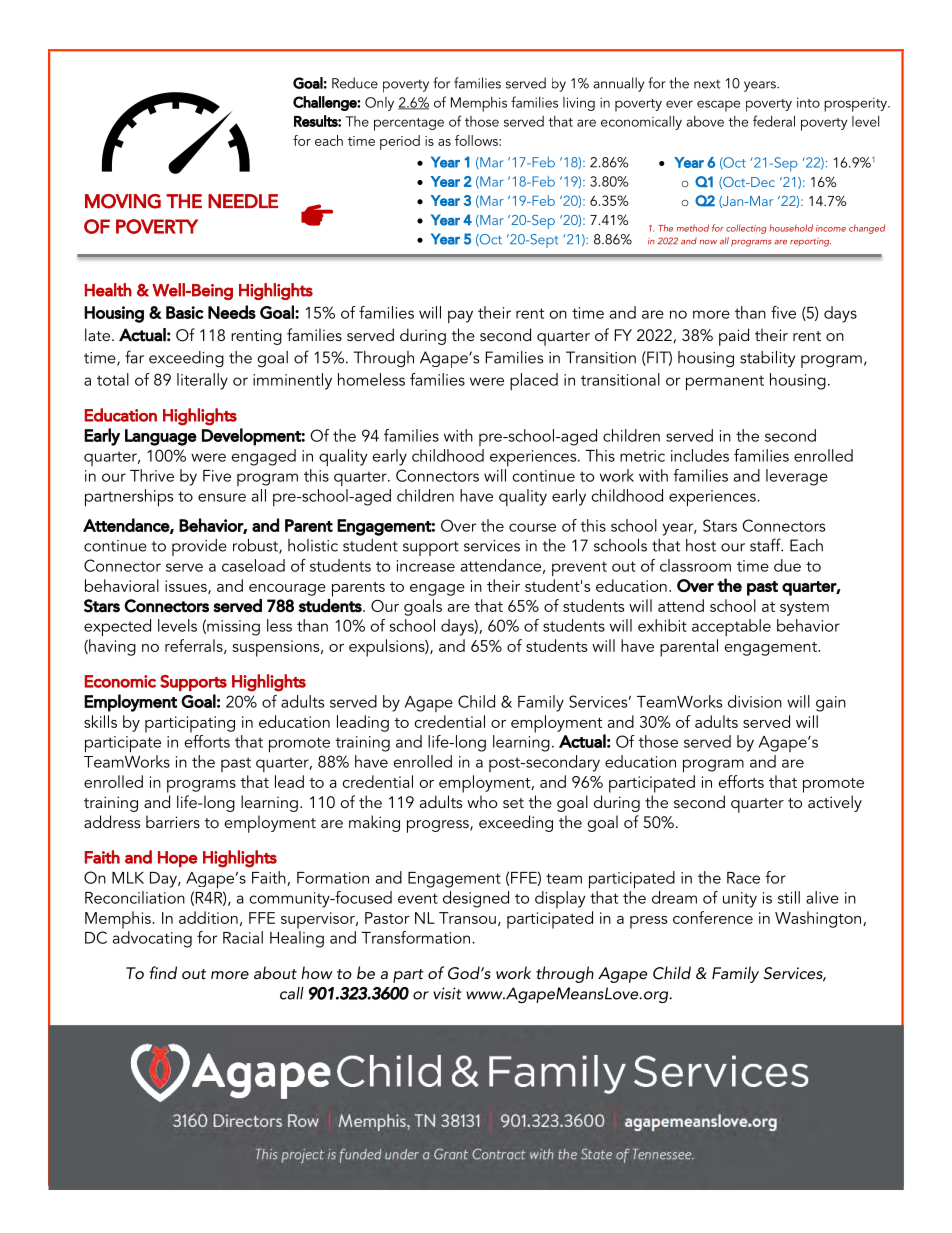 This screenshot has width=952, height=1233. What do you see at coordinates (123, 201) in the screenshot?
I see `MOVING` at bounding box center [123, 201].
